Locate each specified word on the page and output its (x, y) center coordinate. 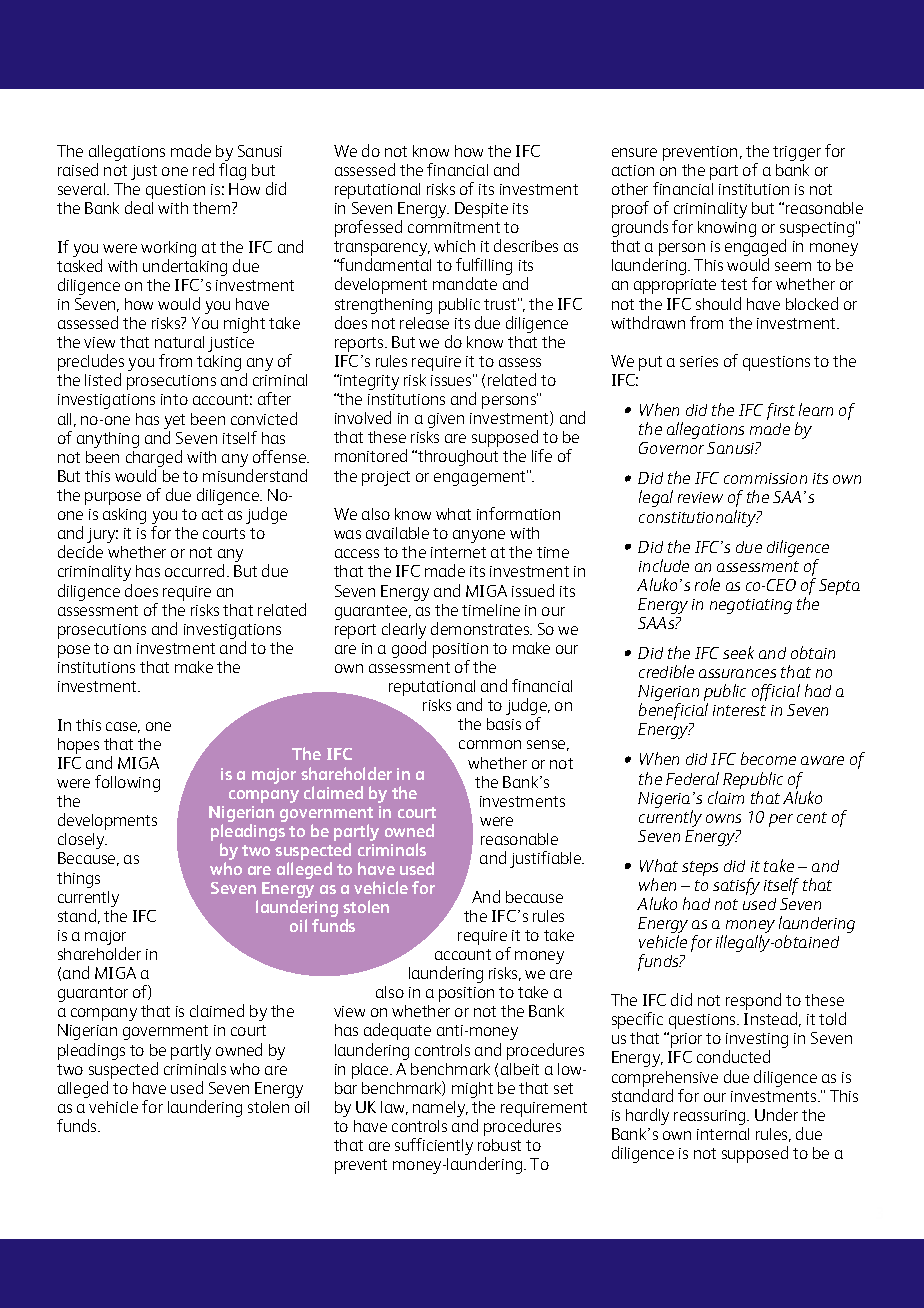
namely (440, 1109)
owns (723, 818)
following (127, 783)
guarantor (93, 994)
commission (765, 478)
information (518, 513)
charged (154, 460)
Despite (481, 210)
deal (139, 207)
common (490, 744)
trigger (797, 153)
